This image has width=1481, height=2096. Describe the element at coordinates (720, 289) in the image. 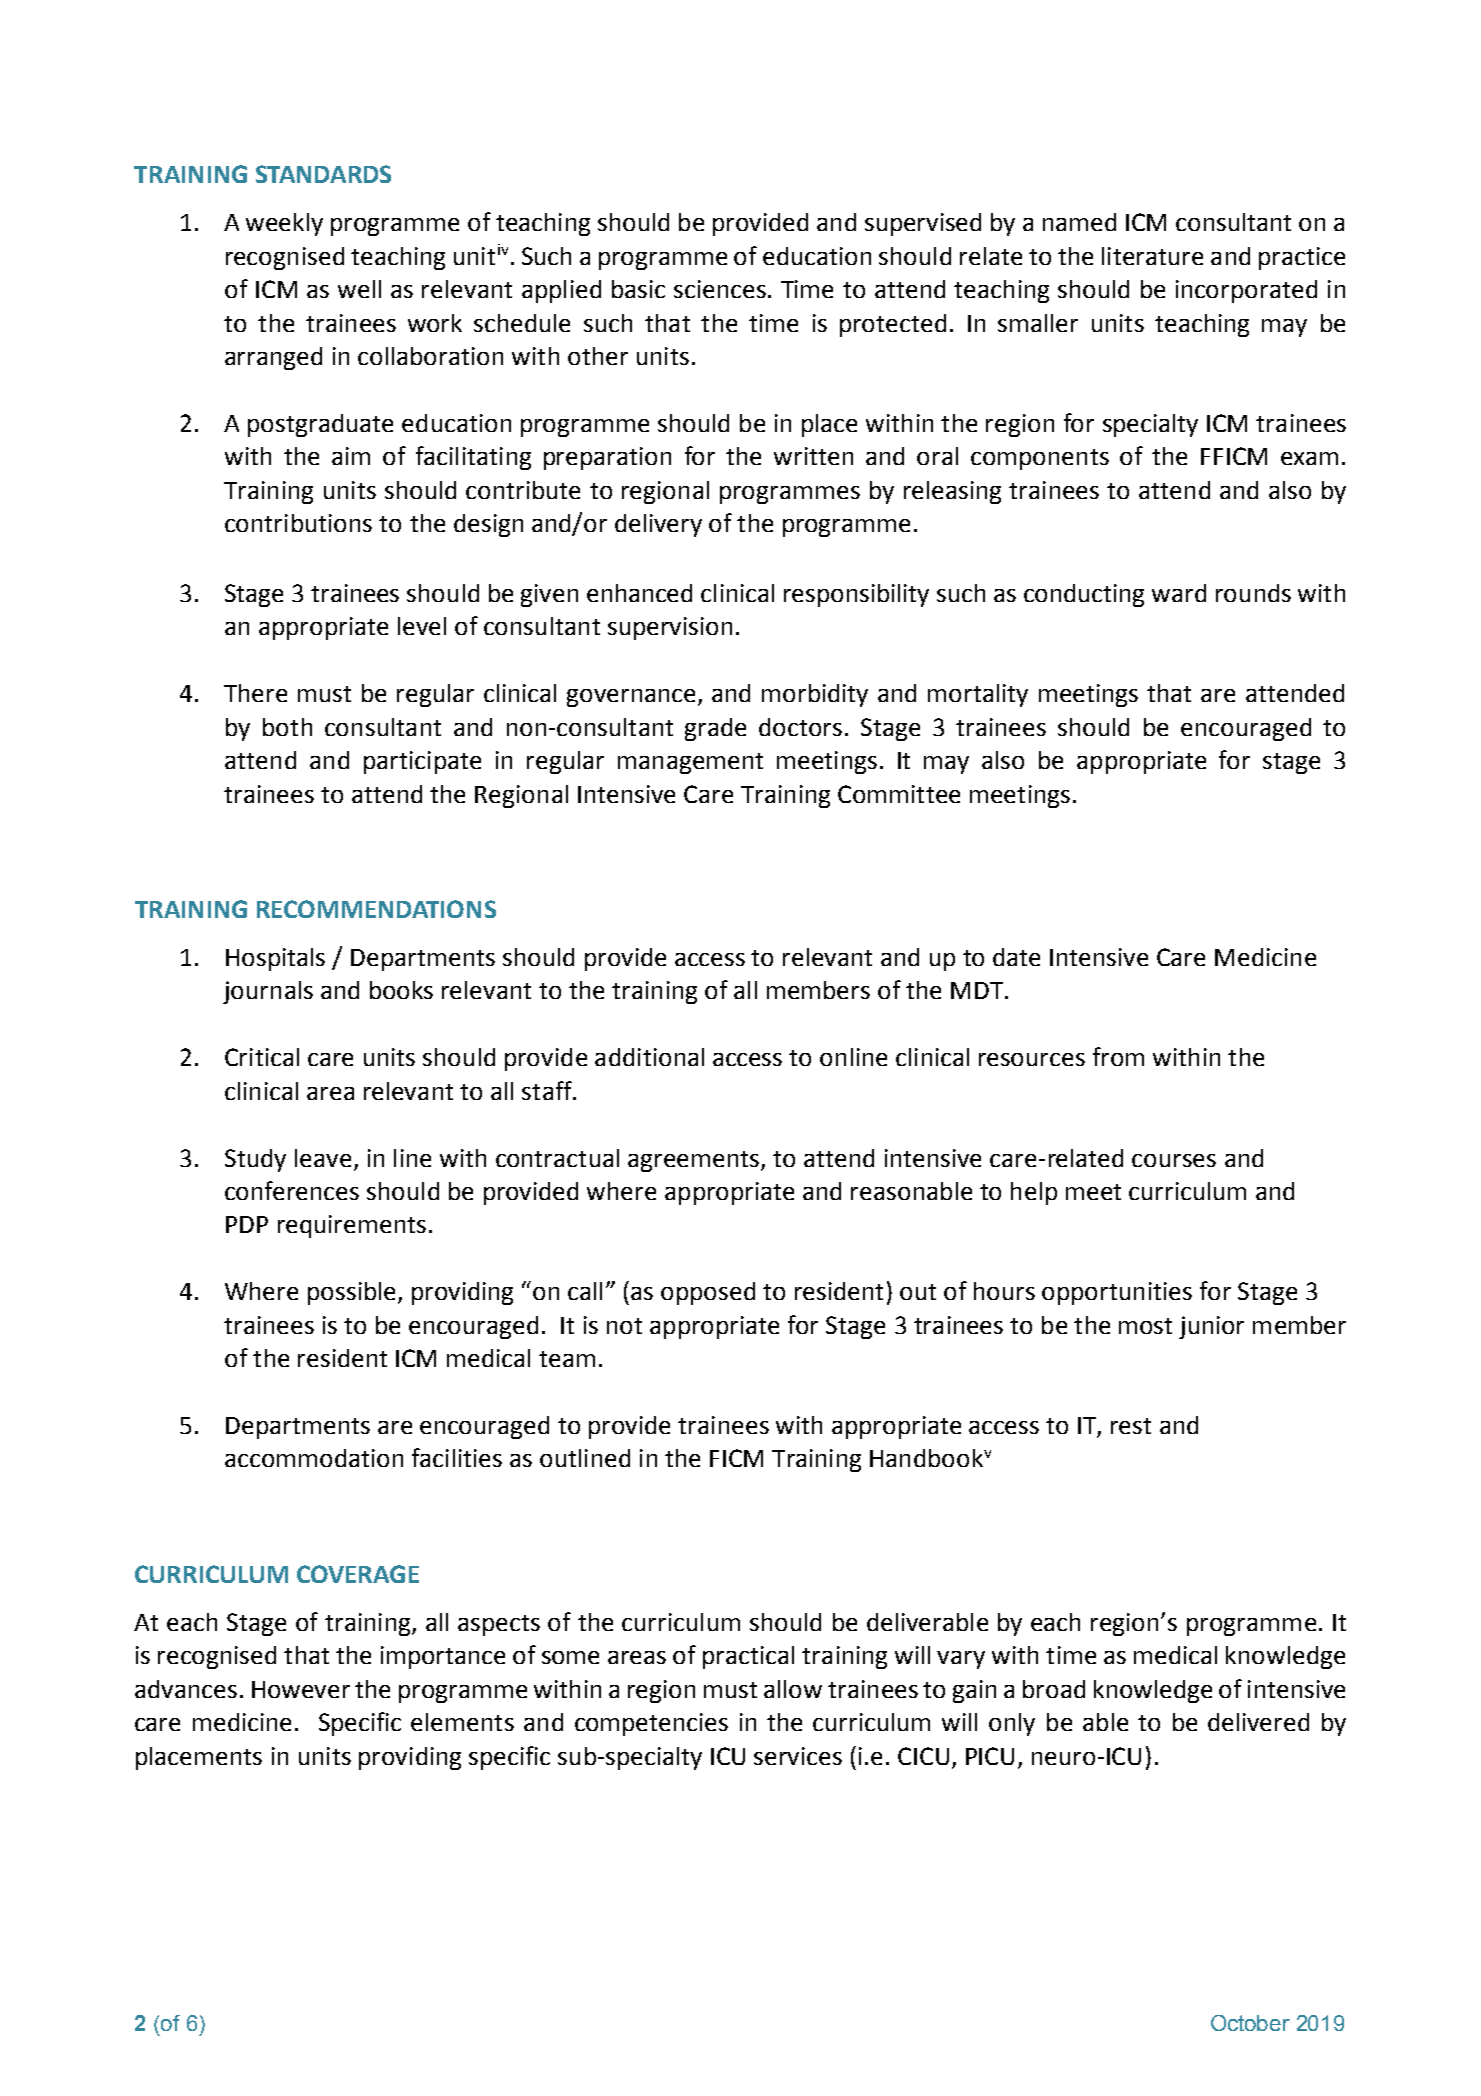

I see `sciences` at that location.
